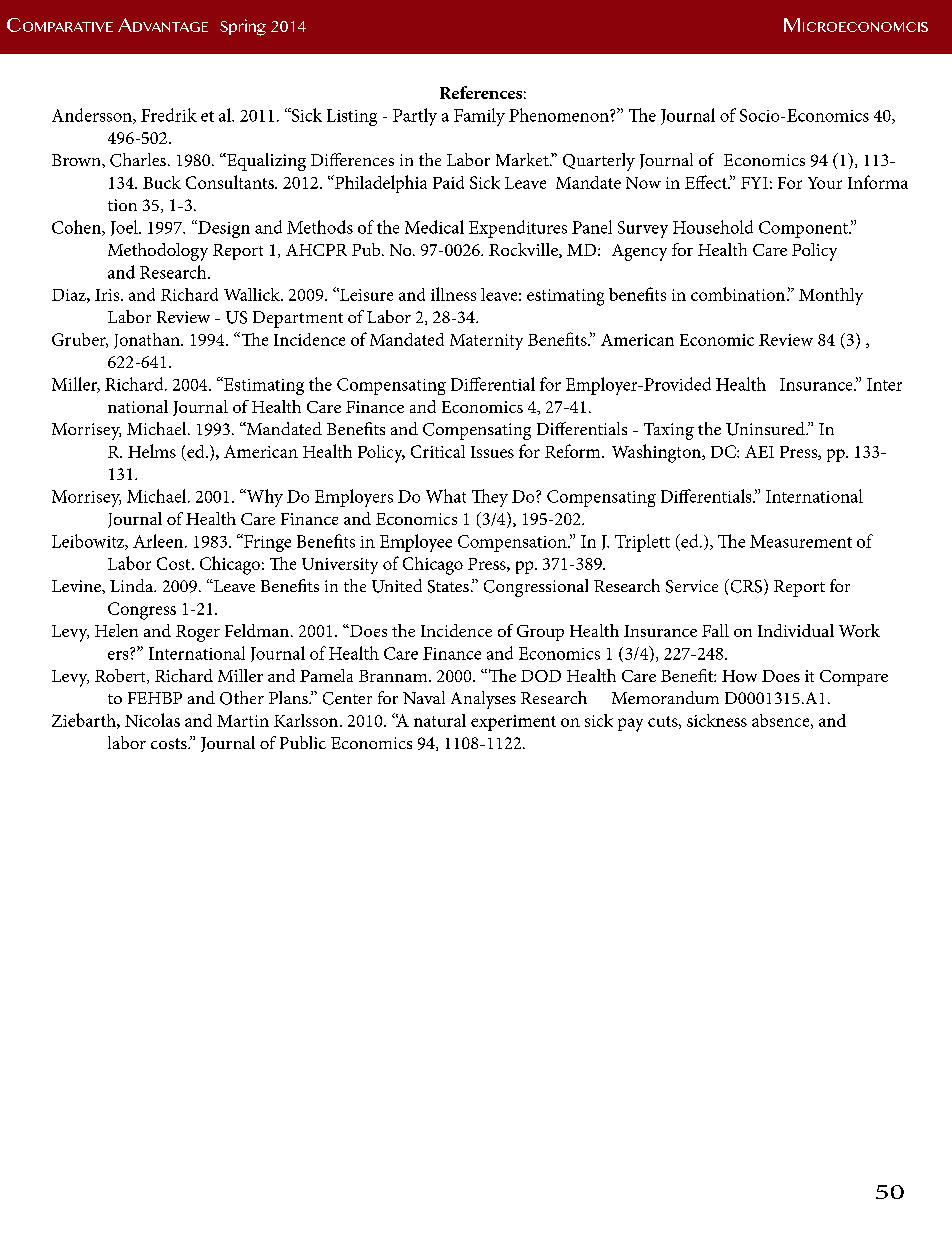  Describe the element at coordinates (739, 676) in the document. I see `How` at that location.
